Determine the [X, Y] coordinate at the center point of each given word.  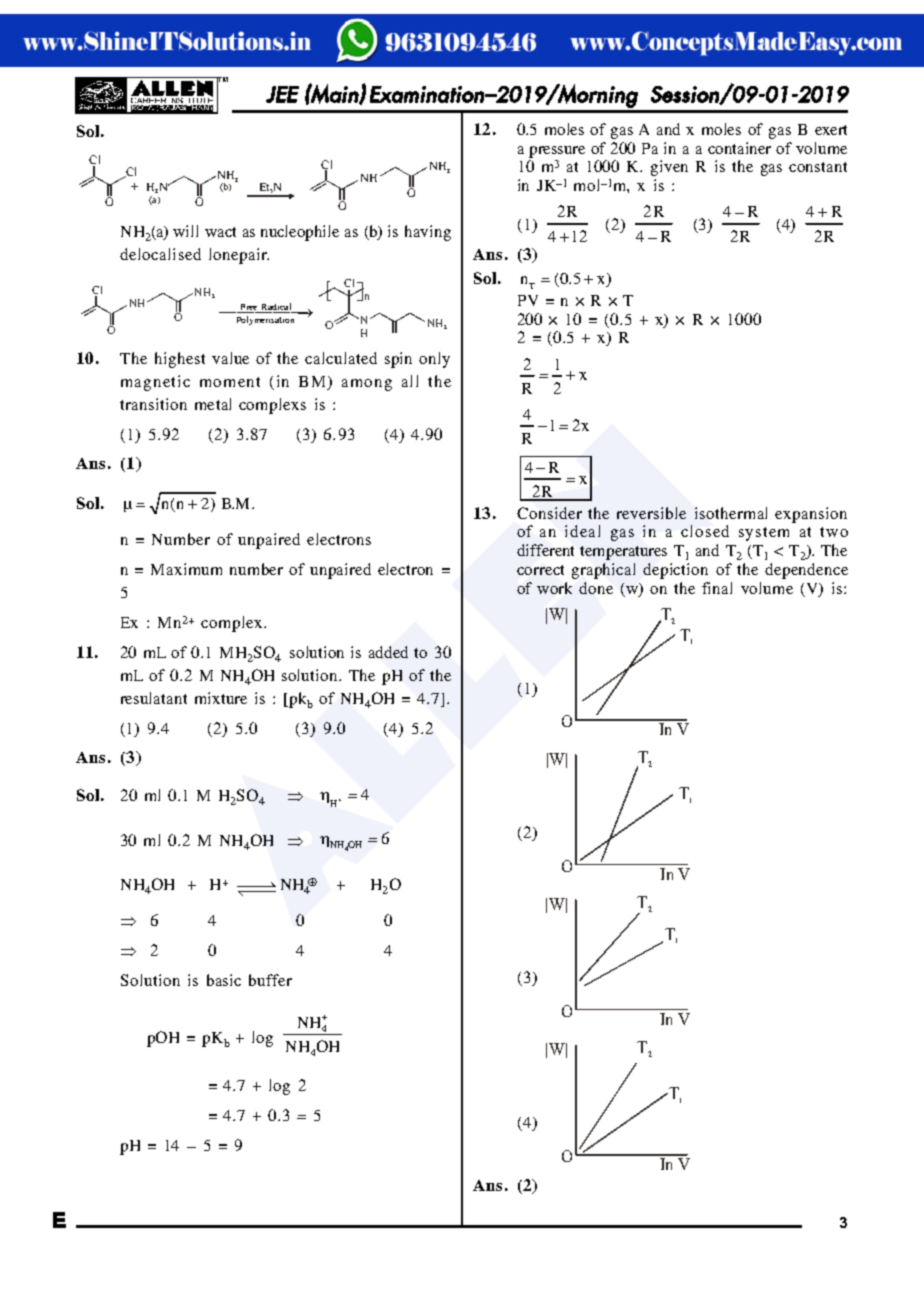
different [545, 550]
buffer [270, 980]
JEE [282, 94]
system [764, 534]
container [739, 148]
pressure [557, 152]
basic [224, 980]
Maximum [186, 569]
